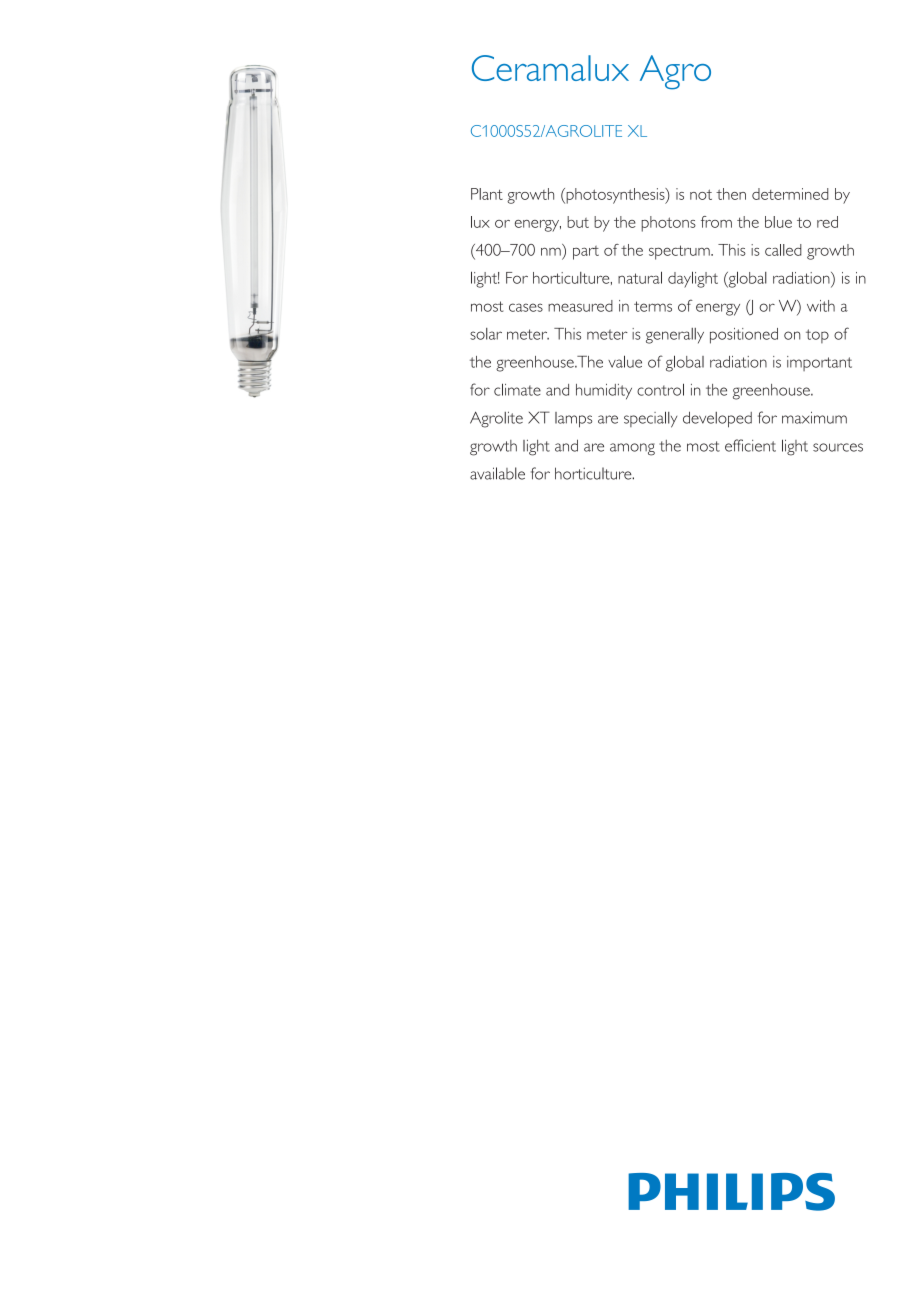 This screenshot has width=924, height=1308. I want to click on not, so click(701, 194).
